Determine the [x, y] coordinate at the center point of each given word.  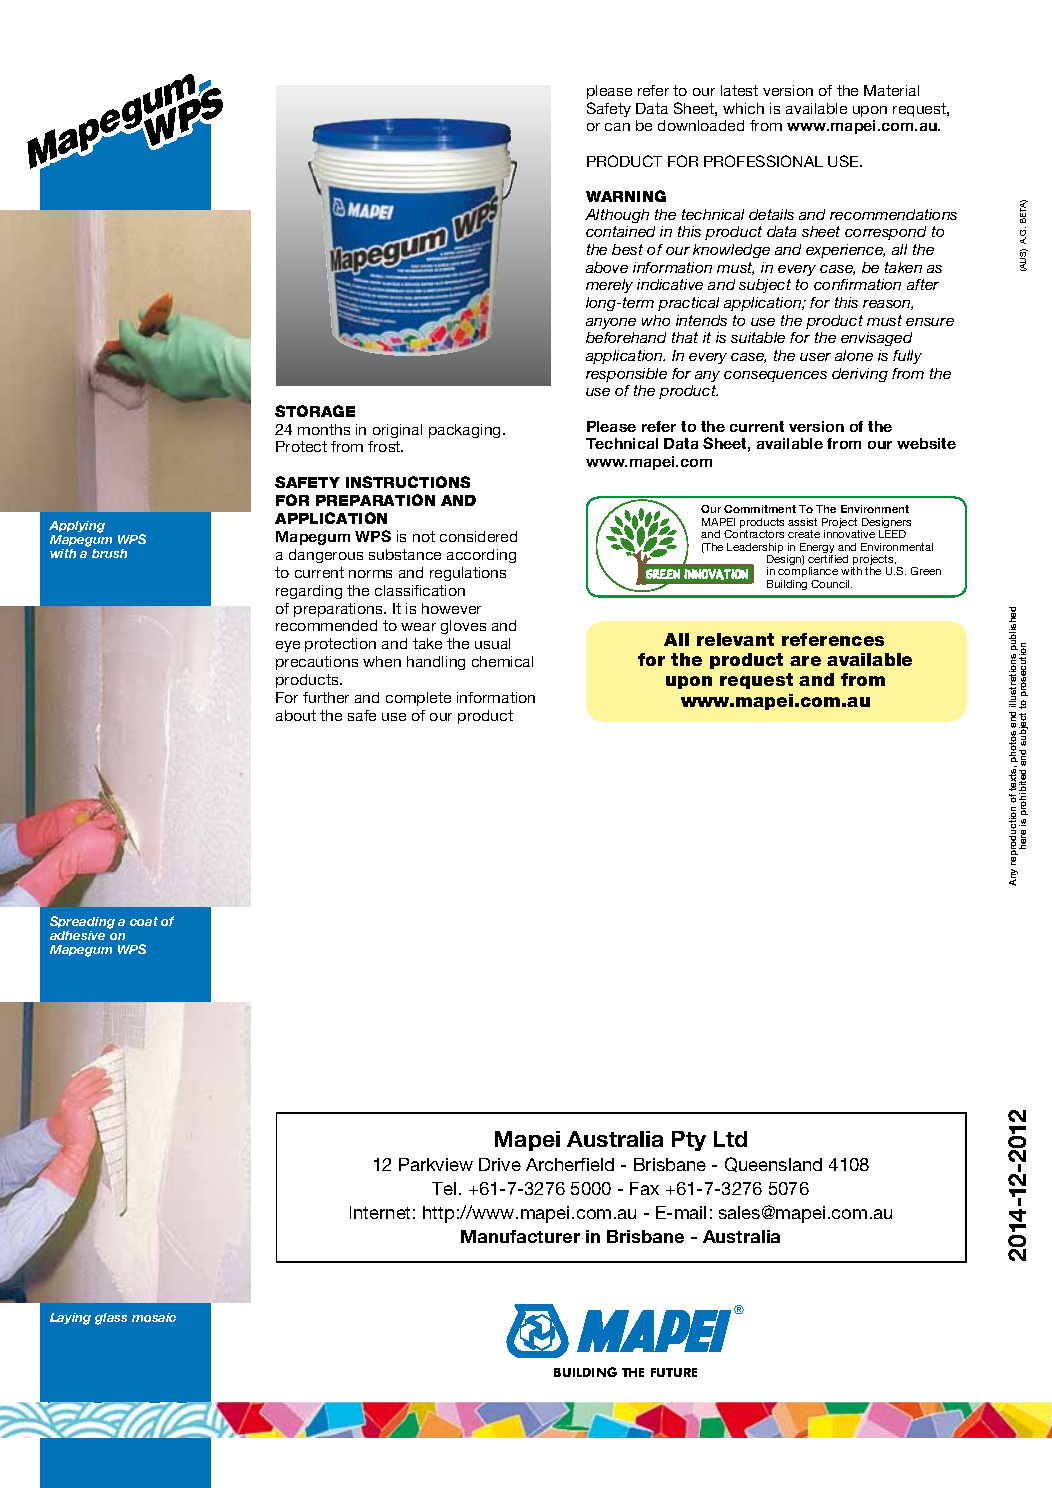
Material [891, 90]
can [617, 127]
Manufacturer [520, 1236]
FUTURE [674, 1372]
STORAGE [315, 411]
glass [111, 1319]
